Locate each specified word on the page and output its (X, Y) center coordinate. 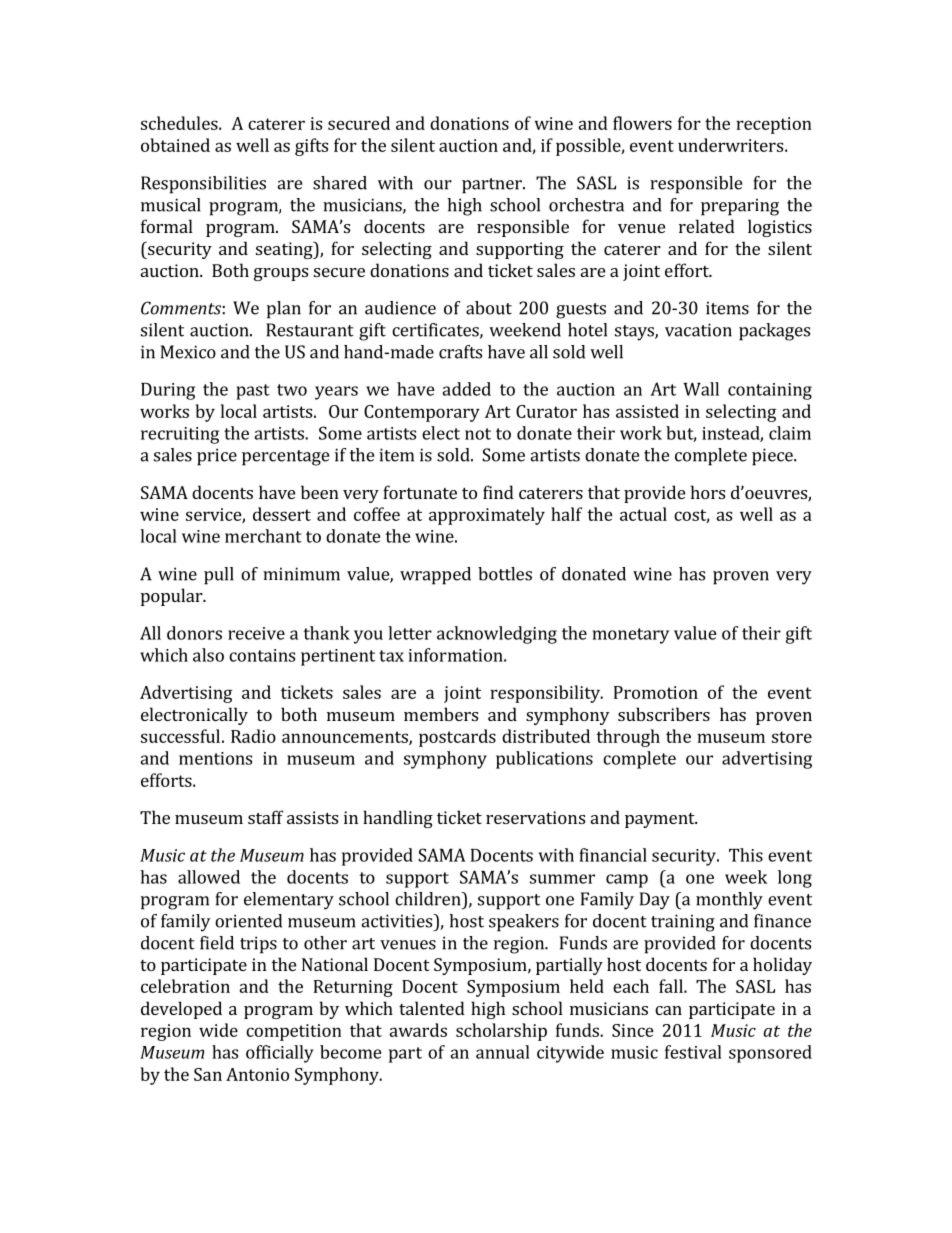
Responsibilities (203, 185)
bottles (505, 574)
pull (219, 576)
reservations (535, 817)
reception (774, 125)
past (253, 392)
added (466, 389)
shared (340, 183)
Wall (701, 389)
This (746, 855)
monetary (631, 636)
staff (265, 817)
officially (280, 1054)
